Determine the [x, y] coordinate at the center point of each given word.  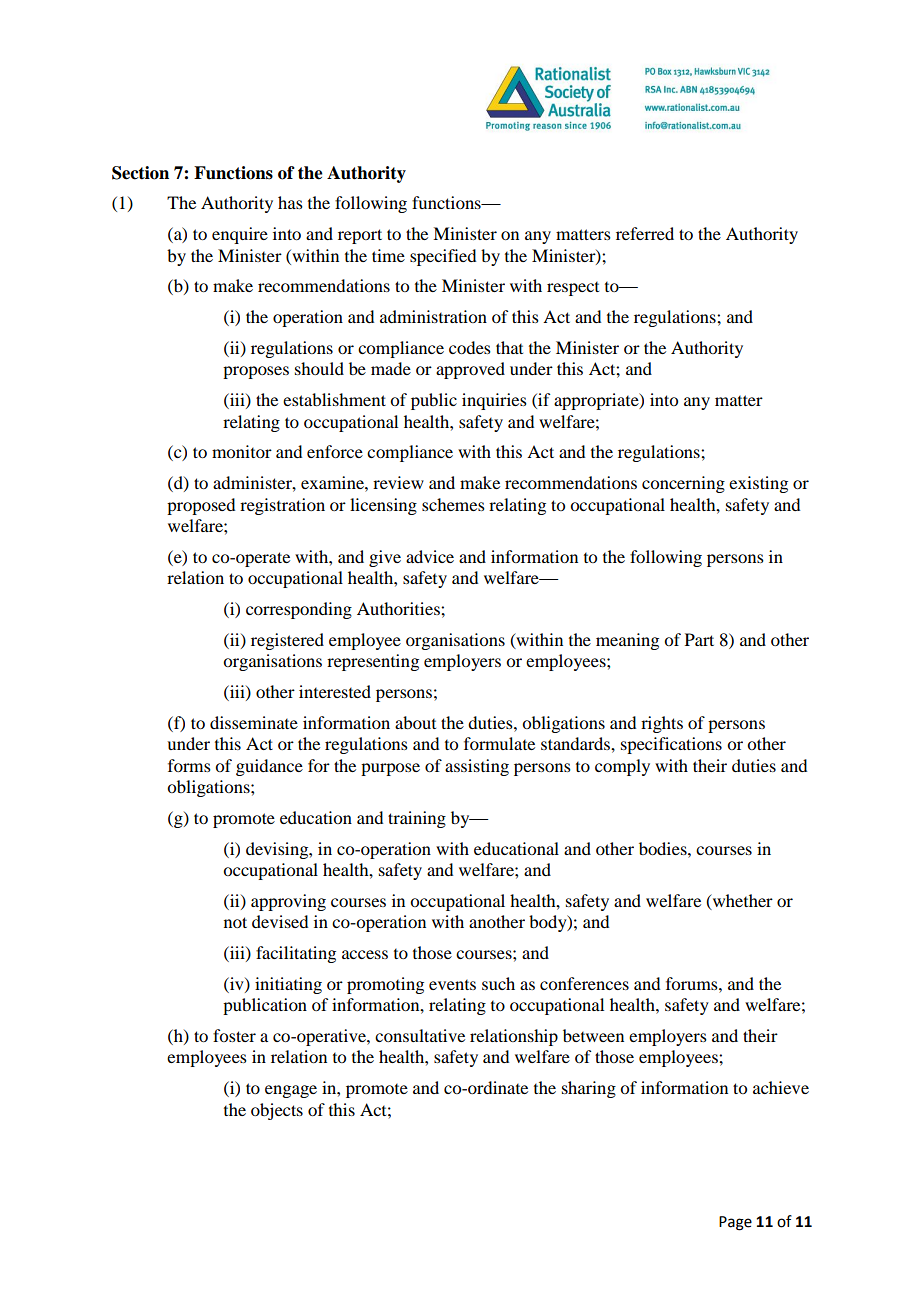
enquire [240, 235]
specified [443, 257]
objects [277, 1111]
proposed [201, 506]
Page [735, 1223]
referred [645, 233]
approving [288, 902]
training [417, 819]
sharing [589, 1089]
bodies [664, 848]
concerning [683, 484]
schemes [453, 504]
